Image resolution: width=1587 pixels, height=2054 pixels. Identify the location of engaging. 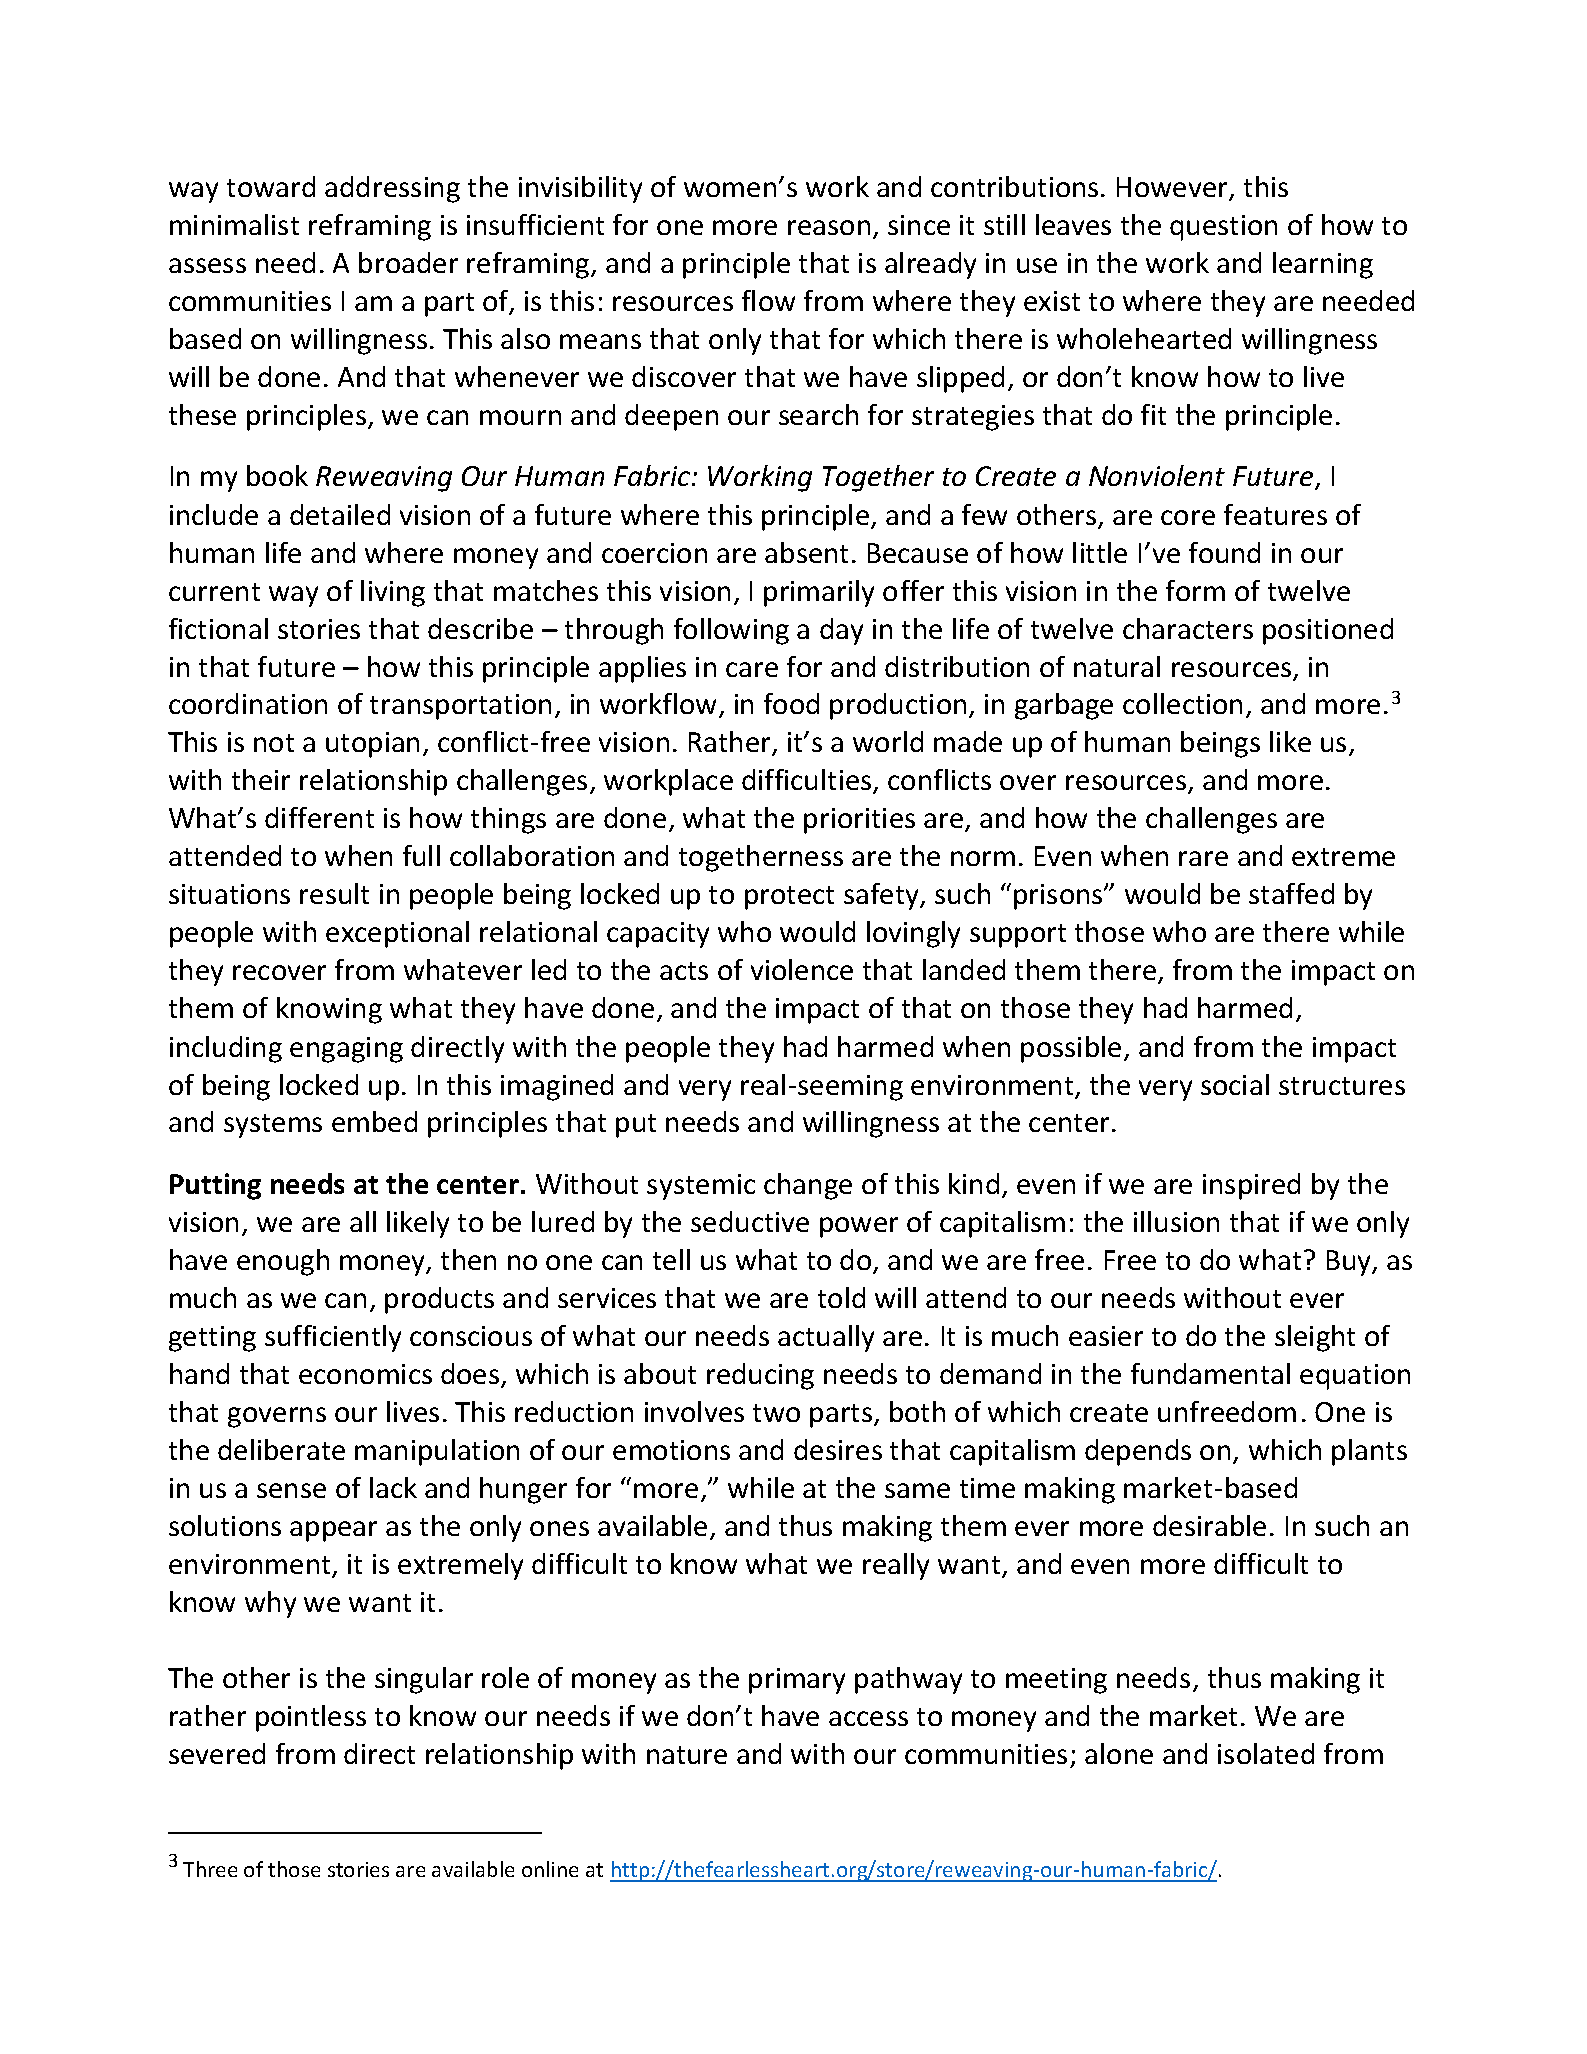
(346, 1050).
